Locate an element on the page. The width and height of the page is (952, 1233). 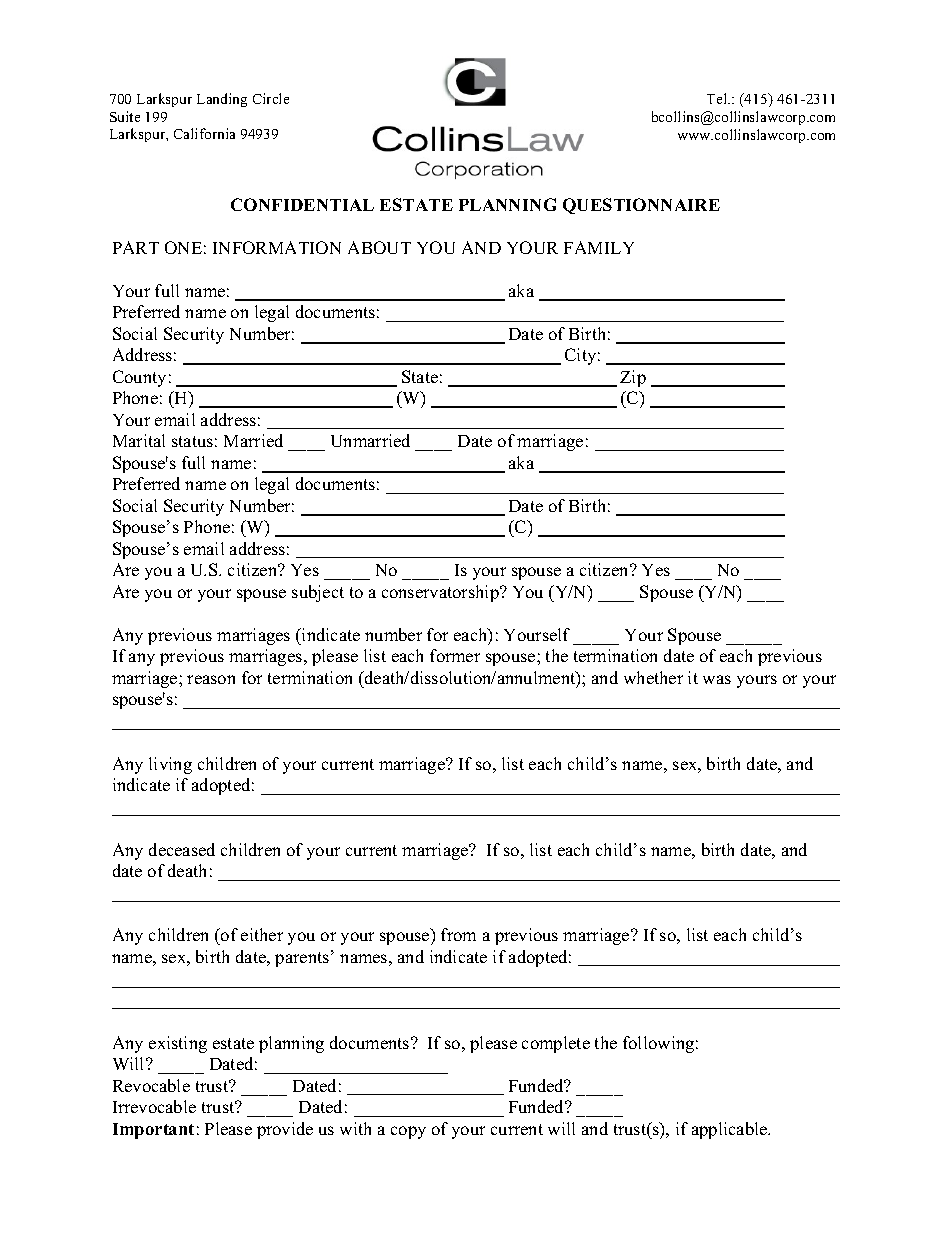
reason is located at coordinates (211, 679).
